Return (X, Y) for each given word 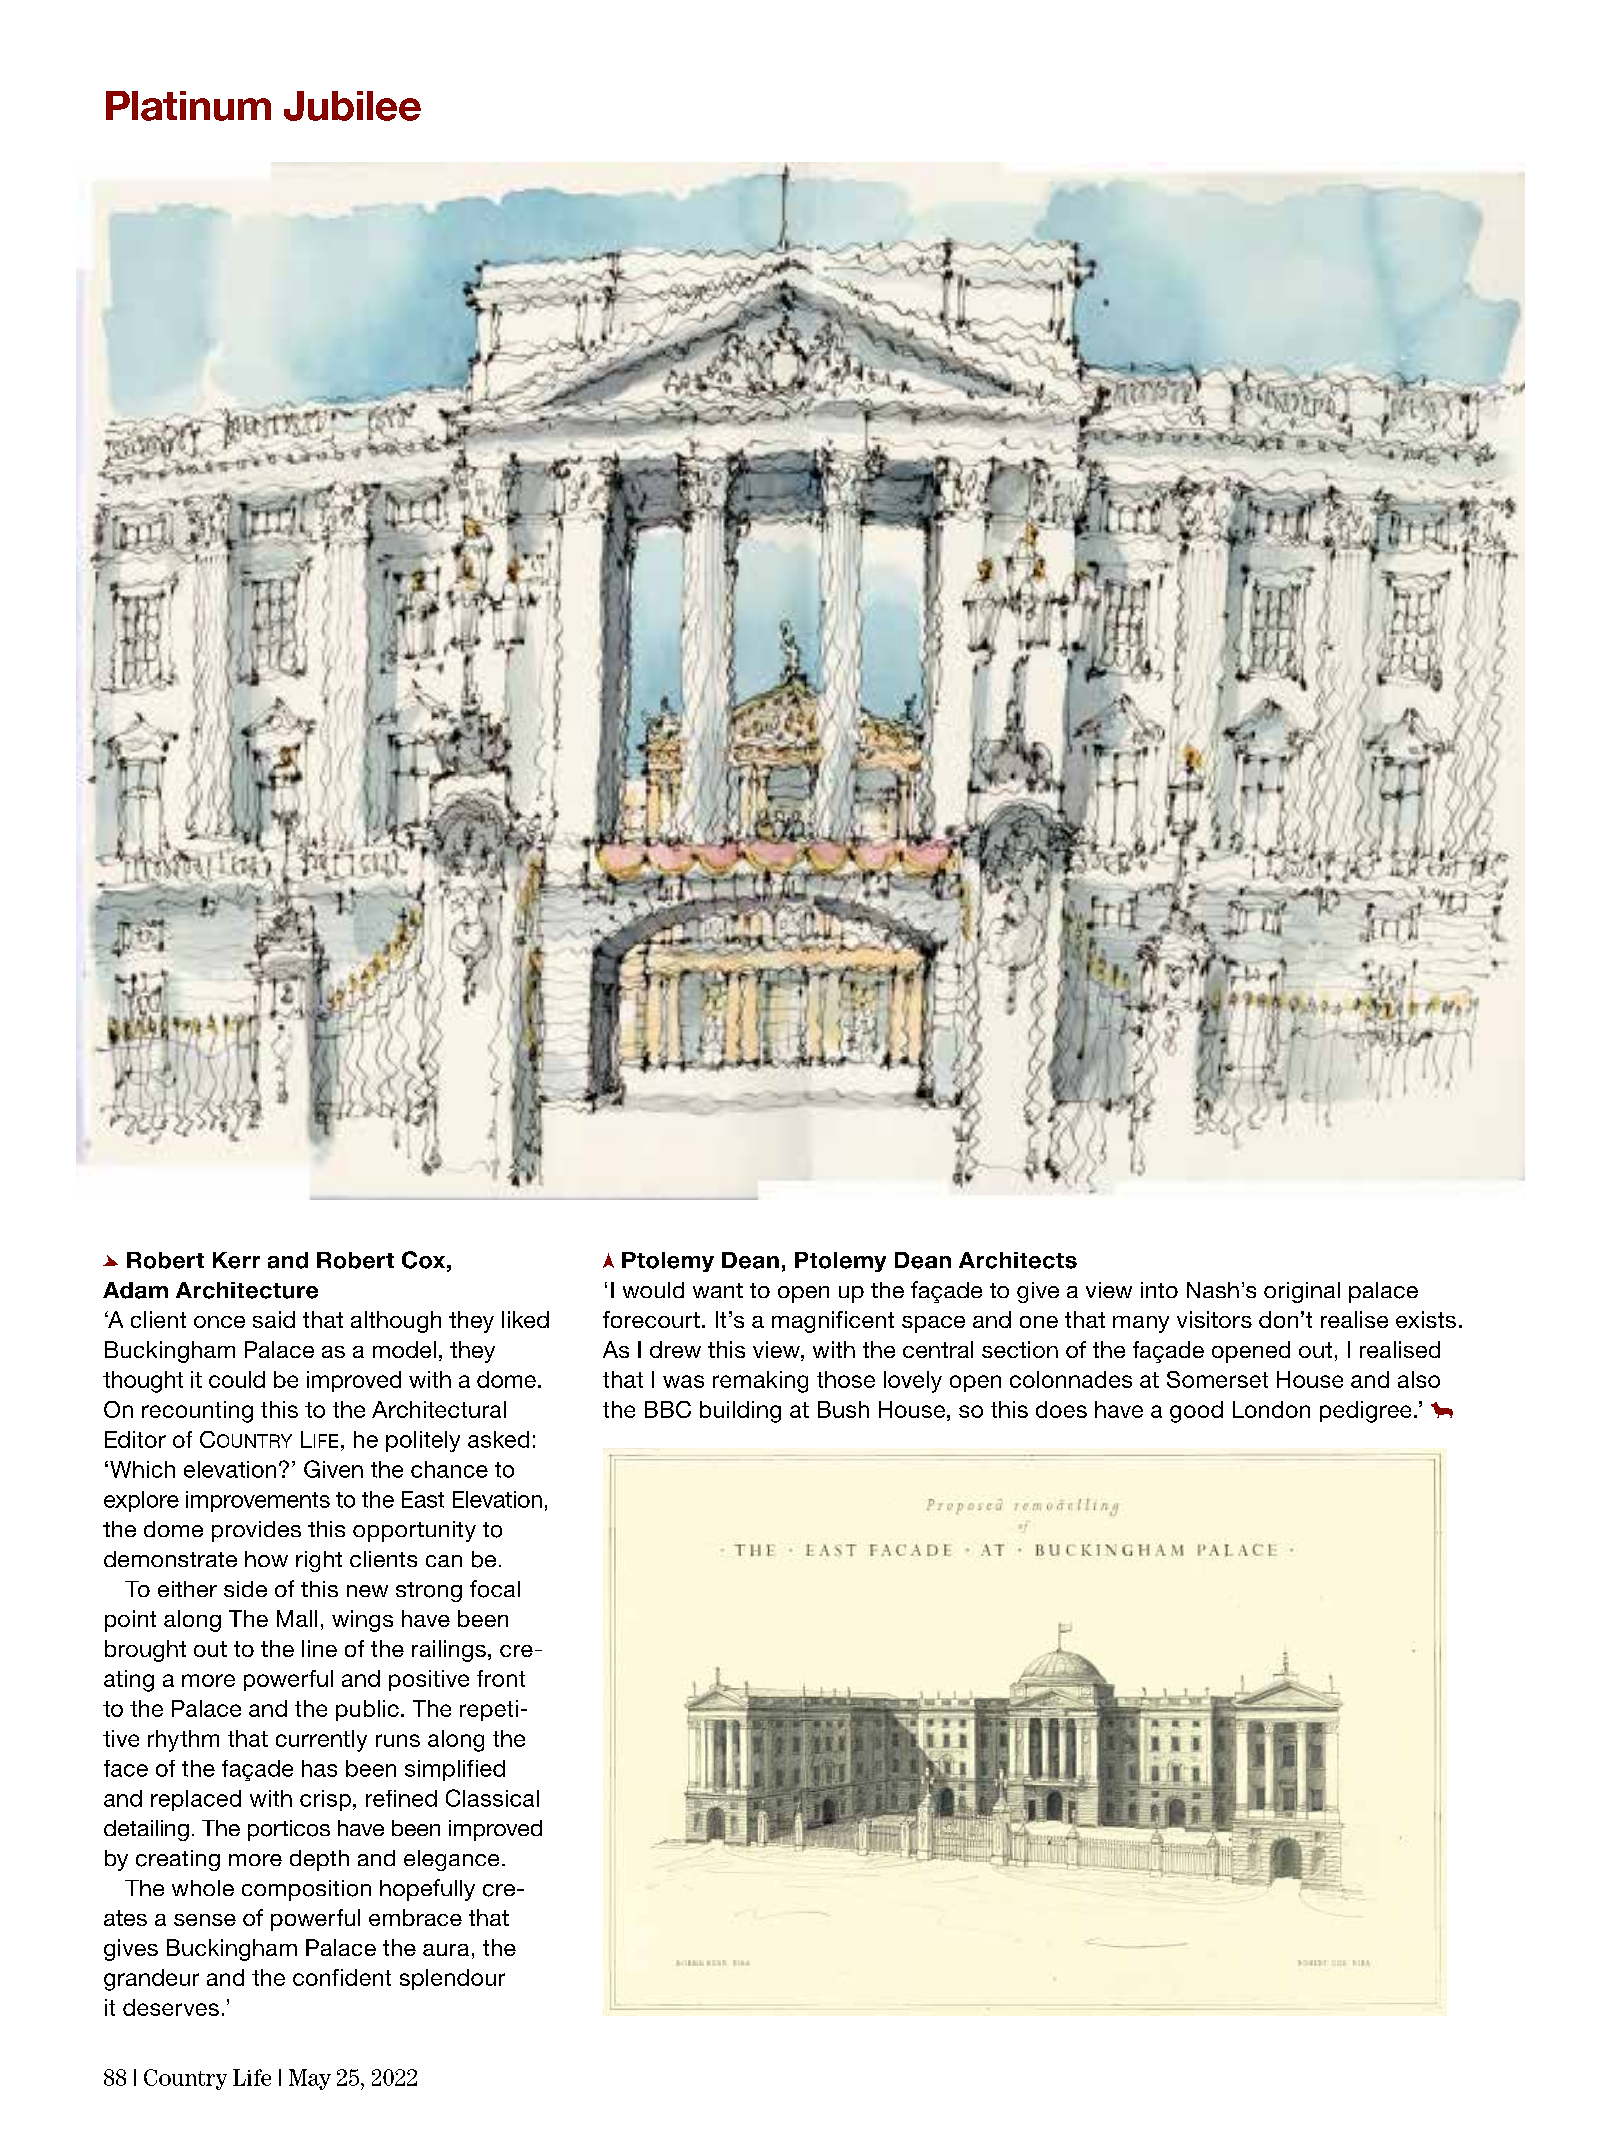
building (740, 1412)
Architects (1018, 1260)
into (1159, 1290)
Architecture (247, 1290)
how (266, 1559)
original (1302, 1292)
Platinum (188, 106)
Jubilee (352, 106)
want (718, 1290)
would (653, 1290)
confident (342, 1977)
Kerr (236, 1260)
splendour (452, 1979)
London (1271, 1409)
